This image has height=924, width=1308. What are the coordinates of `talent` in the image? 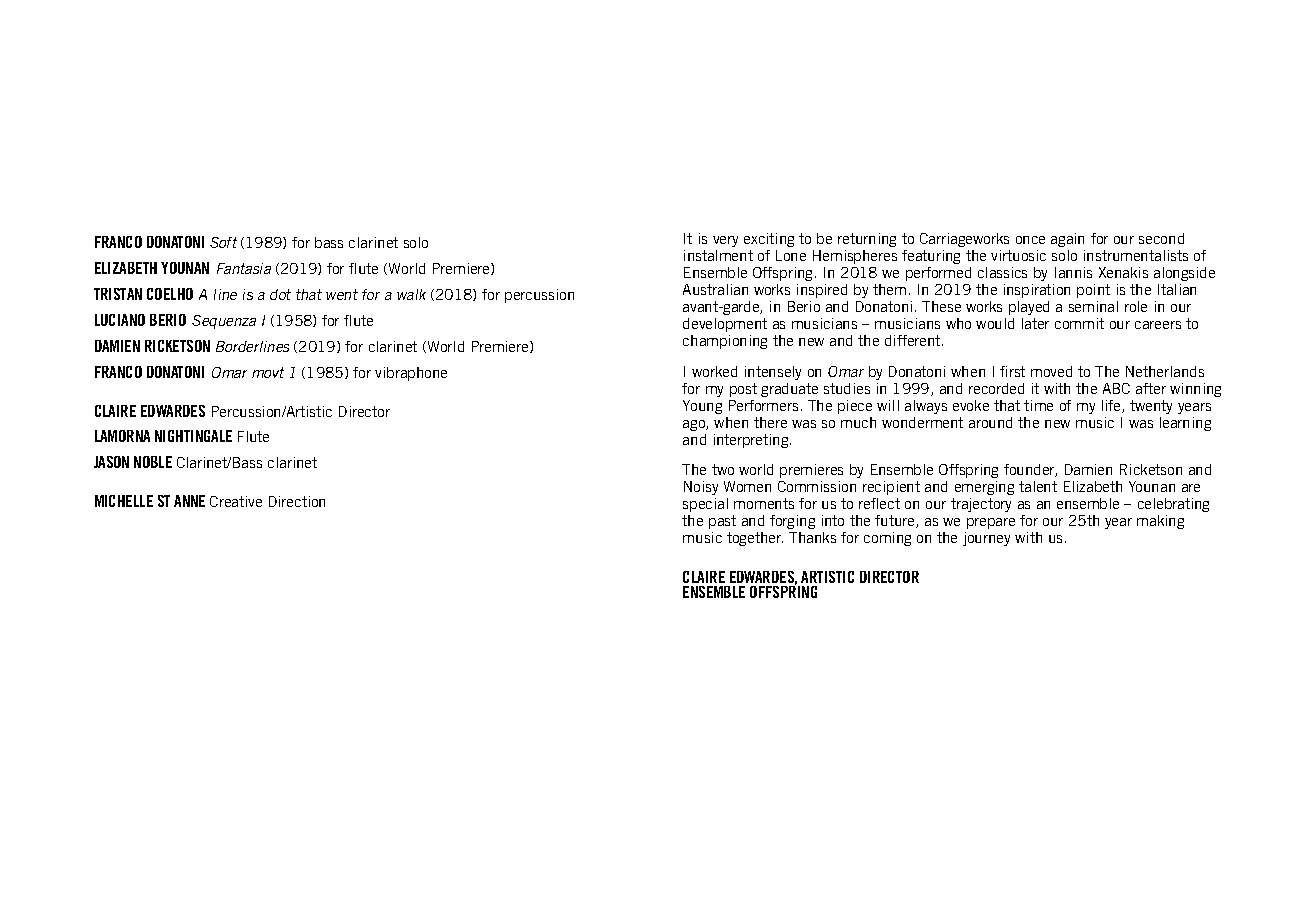 It's located at (1038, 486).
